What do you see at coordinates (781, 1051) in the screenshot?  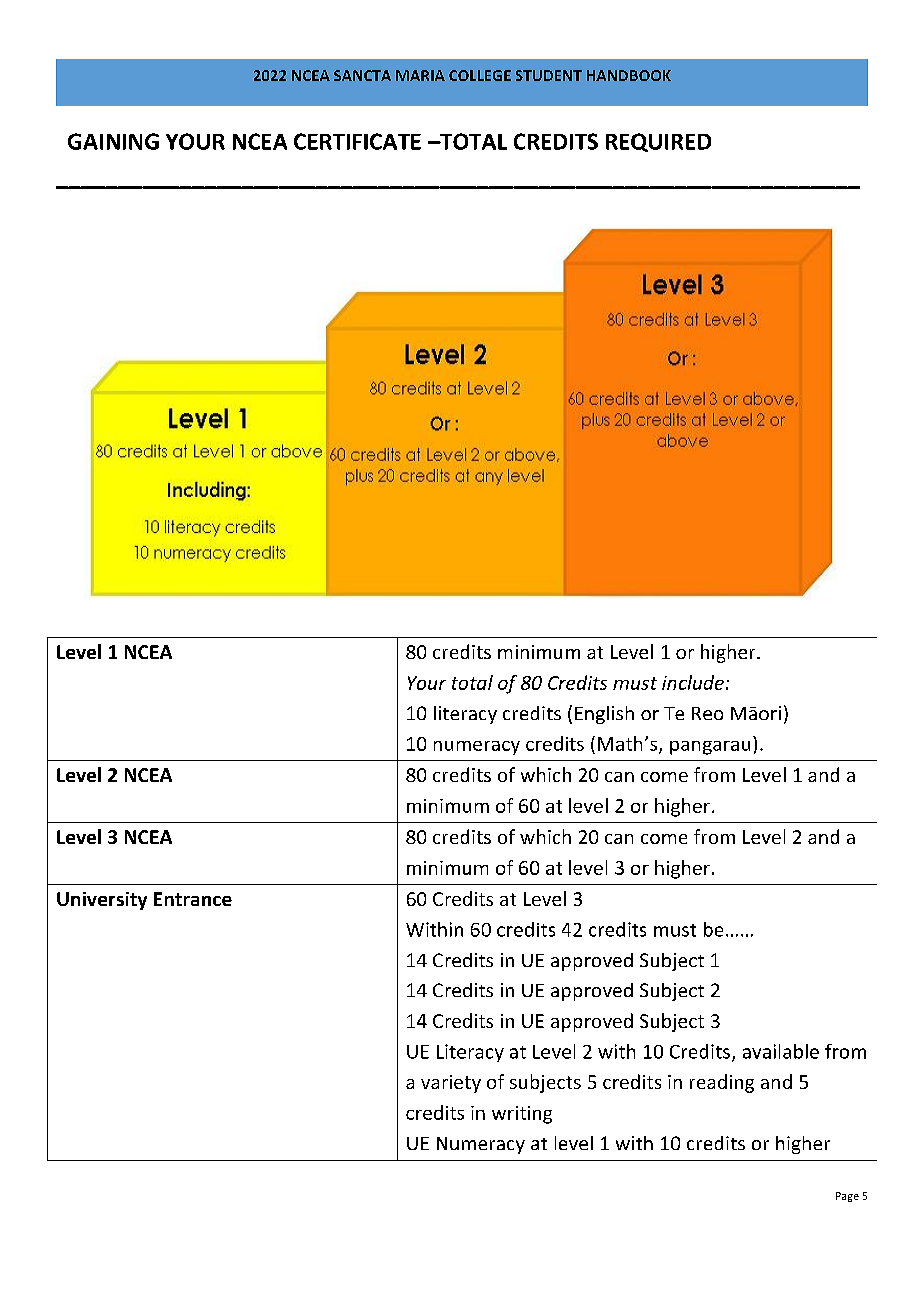 I see `available` at bounding box center [781, 1051].
